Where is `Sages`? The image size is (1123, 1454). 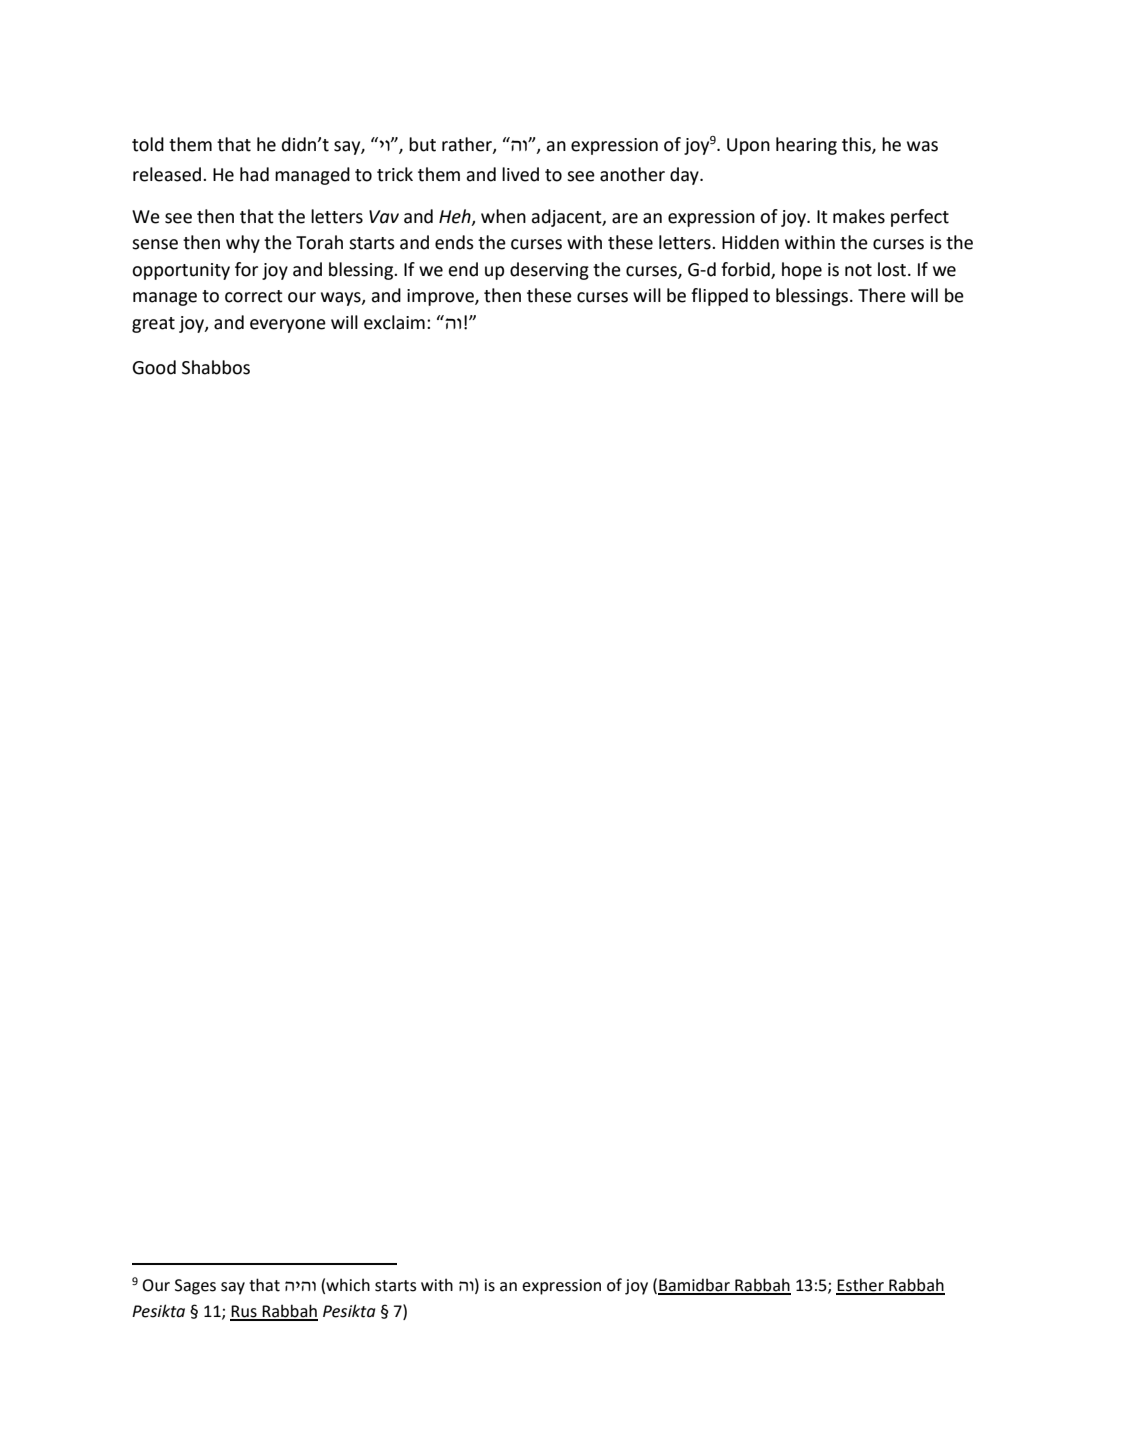
Sages is located at coordinates (195, 1287).
